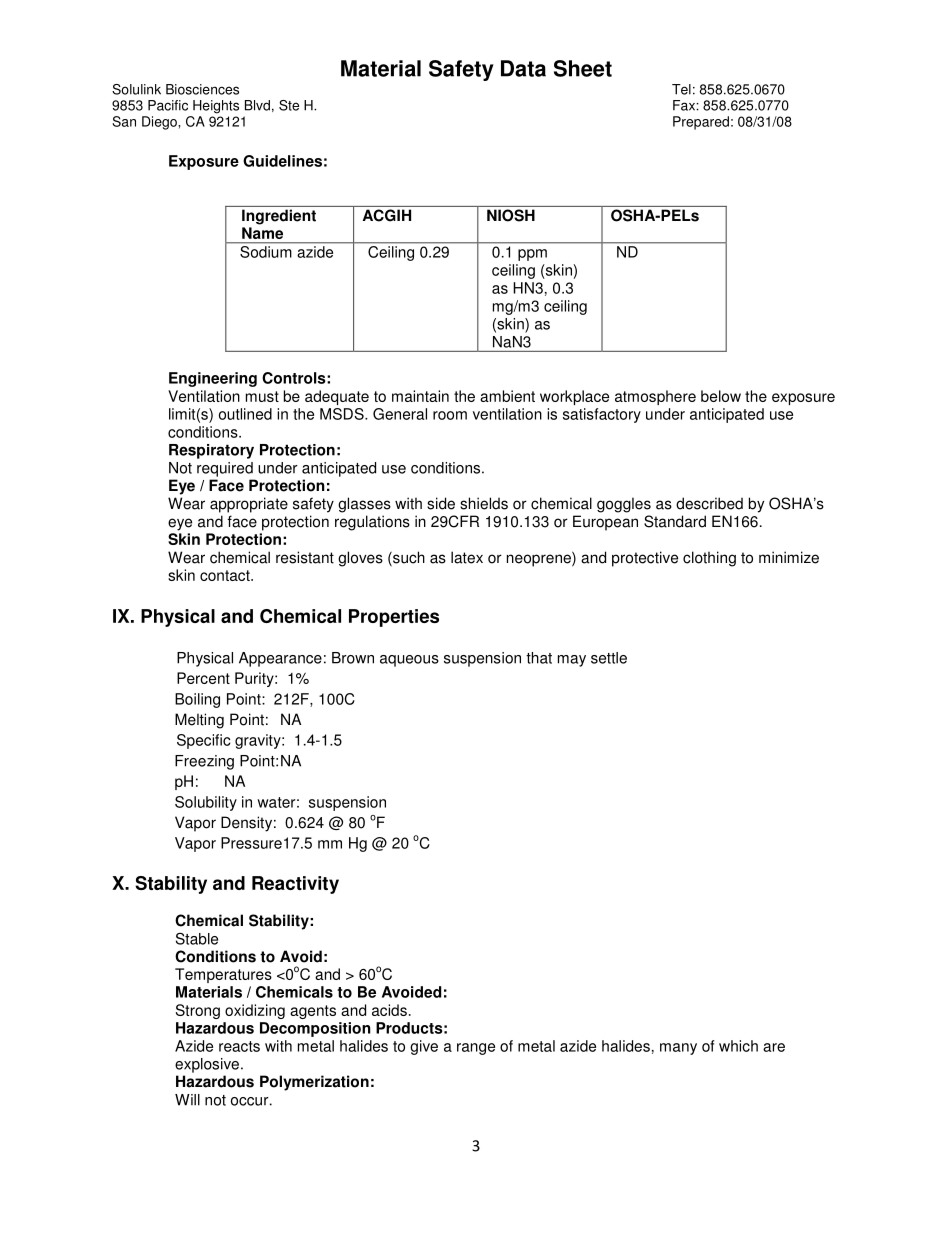 This page has height=1233, width=952. What do you see at coordinates (226, 575) in the page?
I see `contact` at bounding box center [226, 575].
